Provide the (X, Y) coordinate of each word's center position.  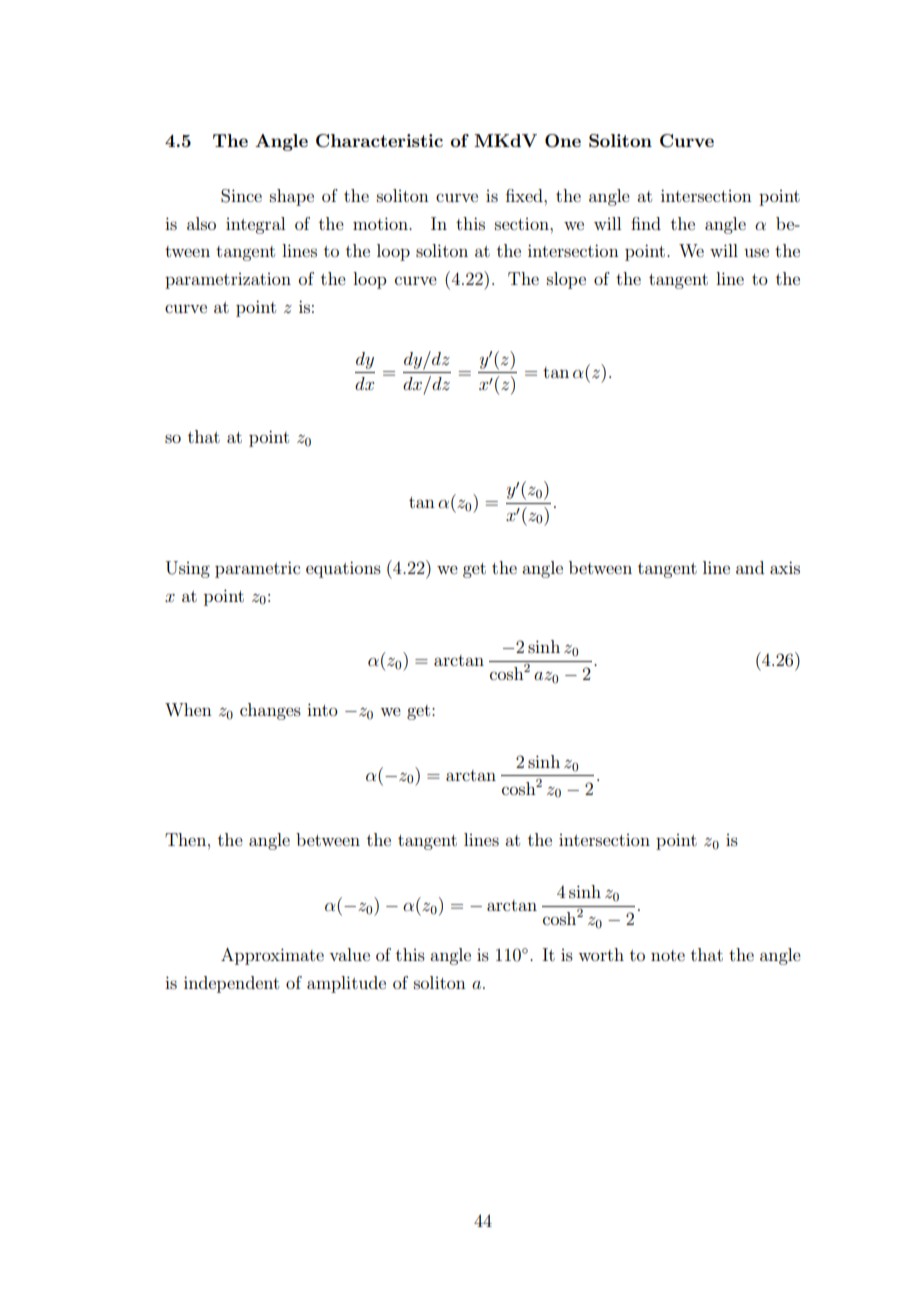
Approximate (272, 956)
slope (566, 280)
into (322, 709)
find (646, 223)
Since (241, 196)
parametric (257, 569)
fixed (525, 195)
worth (601, 954)
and (750, 567)
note (668, 955)
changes (270, 711)
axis (785, 567)
